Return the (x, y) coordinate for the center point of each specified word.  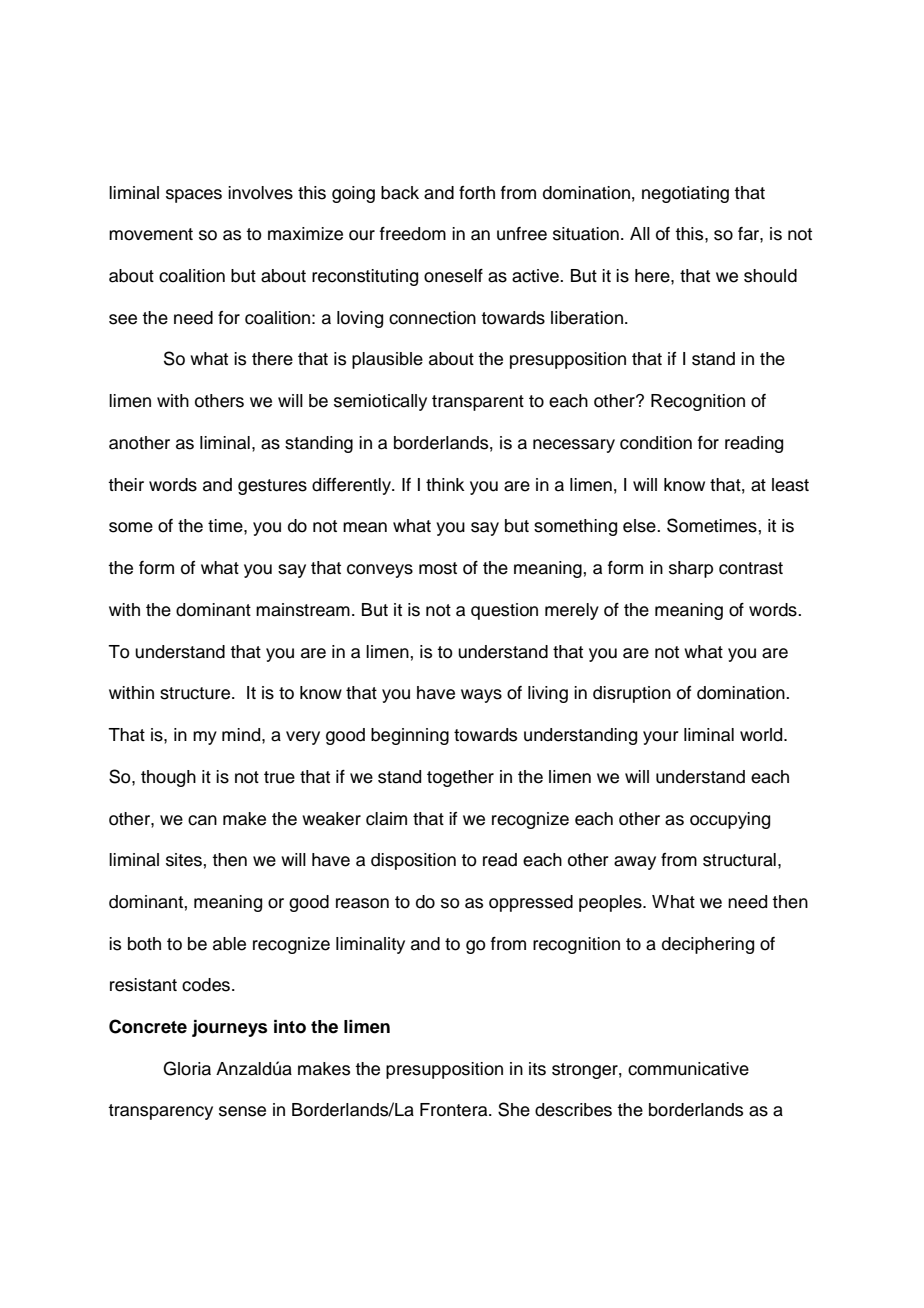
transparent (478, 403)
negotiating (685, 194)
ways (481, 696)
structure (196, 693)
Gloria (187, 1068)
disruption (632, 694)
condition (656, 443)
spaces (194, 196)
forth (477, 193)
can (202, 820)
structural (739, 860)
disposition (413, 861)
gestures (272, 487)
